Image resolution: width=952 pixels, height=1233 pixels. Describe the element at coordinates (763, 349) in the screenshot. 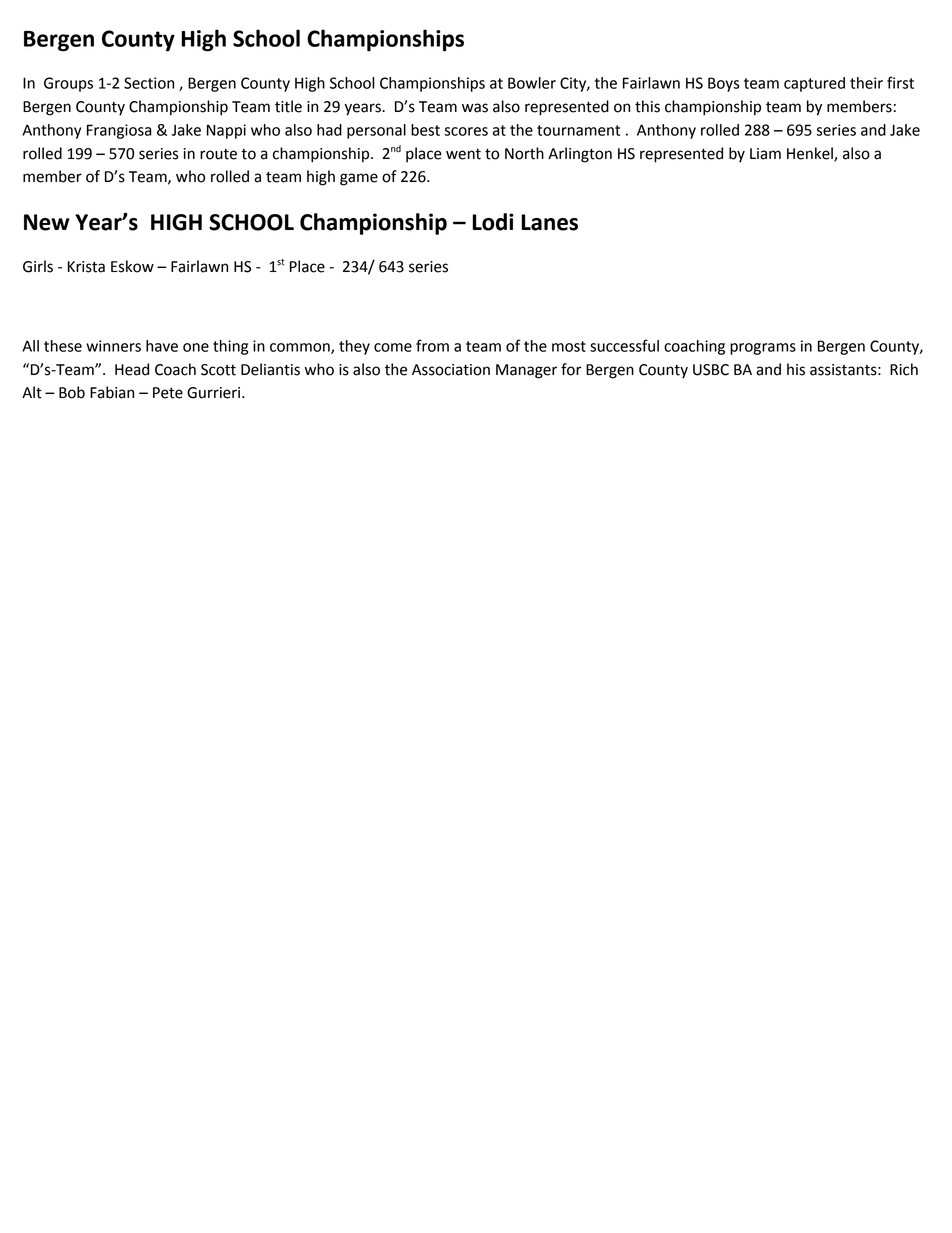

I see `programs` at that location.
